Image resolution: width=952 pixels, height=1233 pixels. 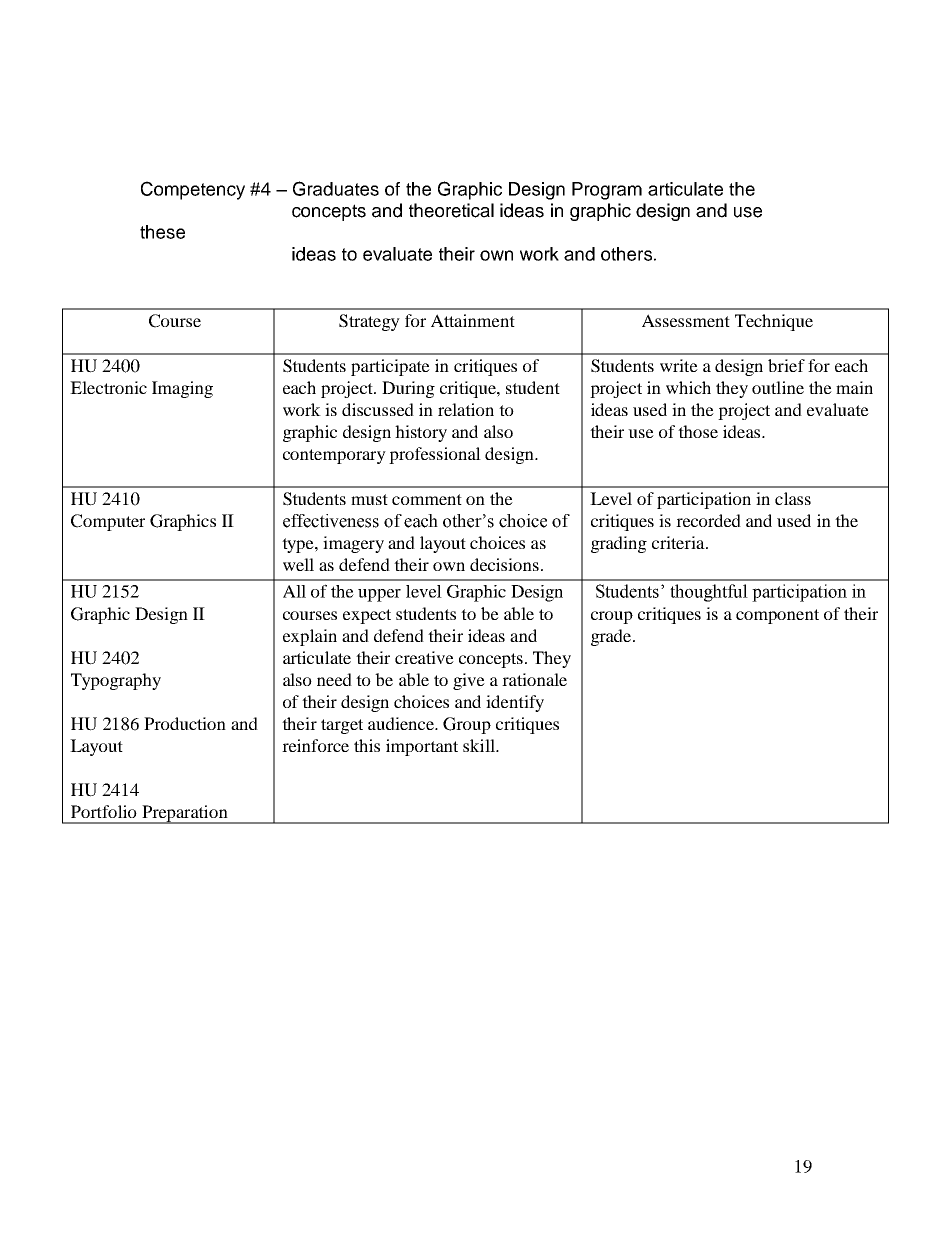 I want to click on Competency, so click(x=193, y=190).
